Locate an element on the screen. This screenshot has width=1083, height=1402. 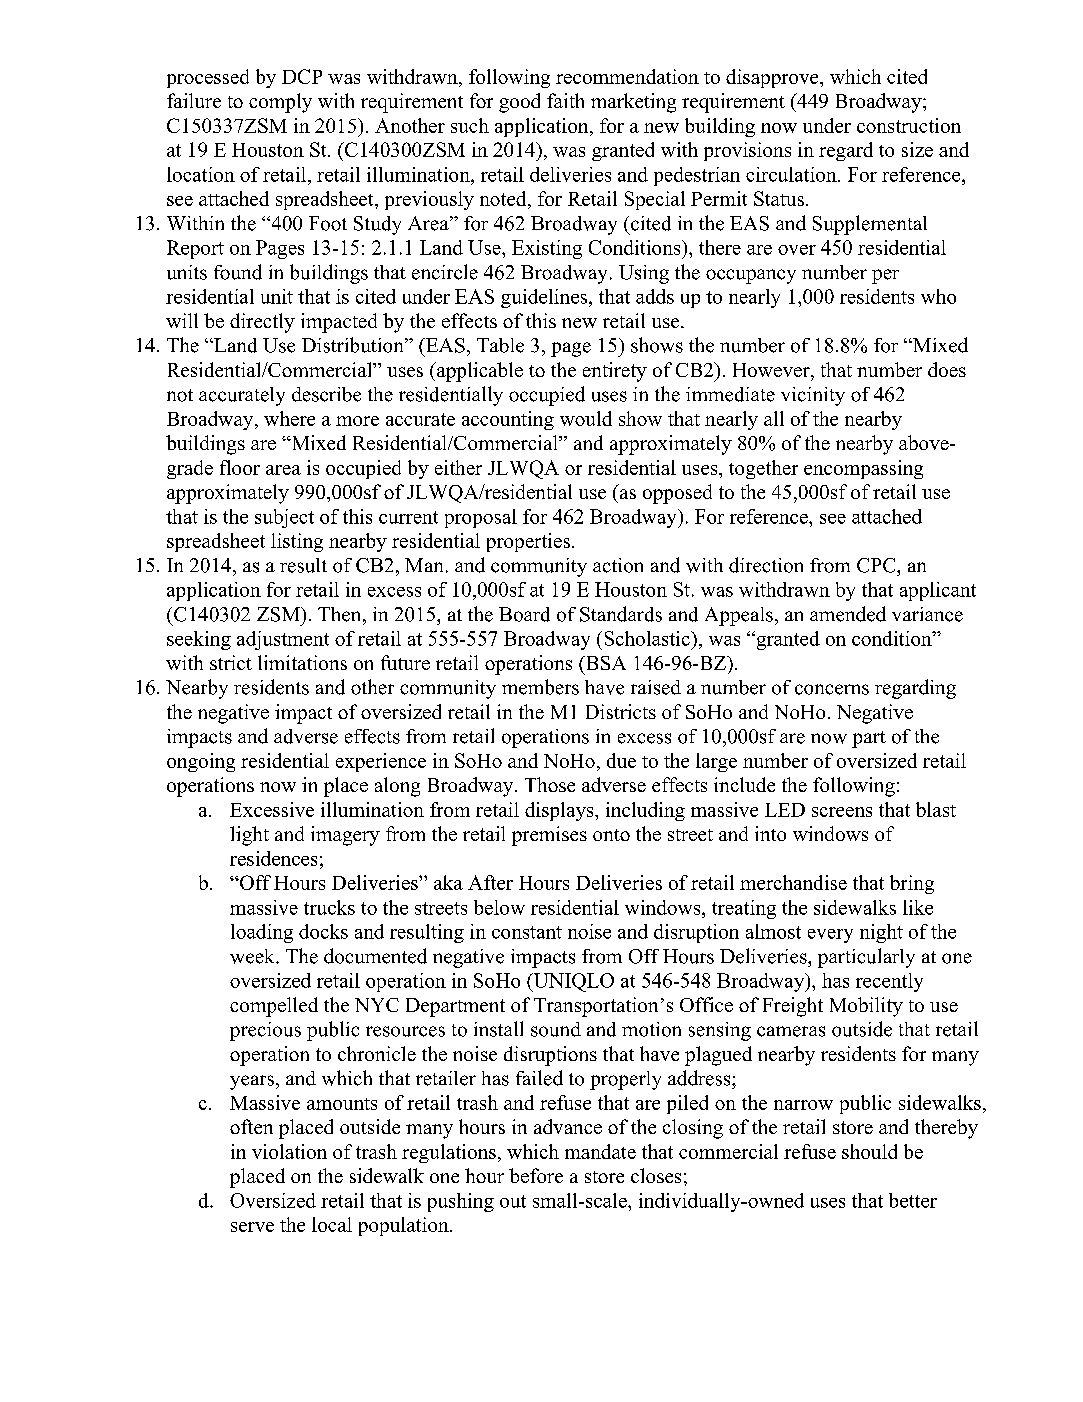
constant is located at coordinates (527, 932).
